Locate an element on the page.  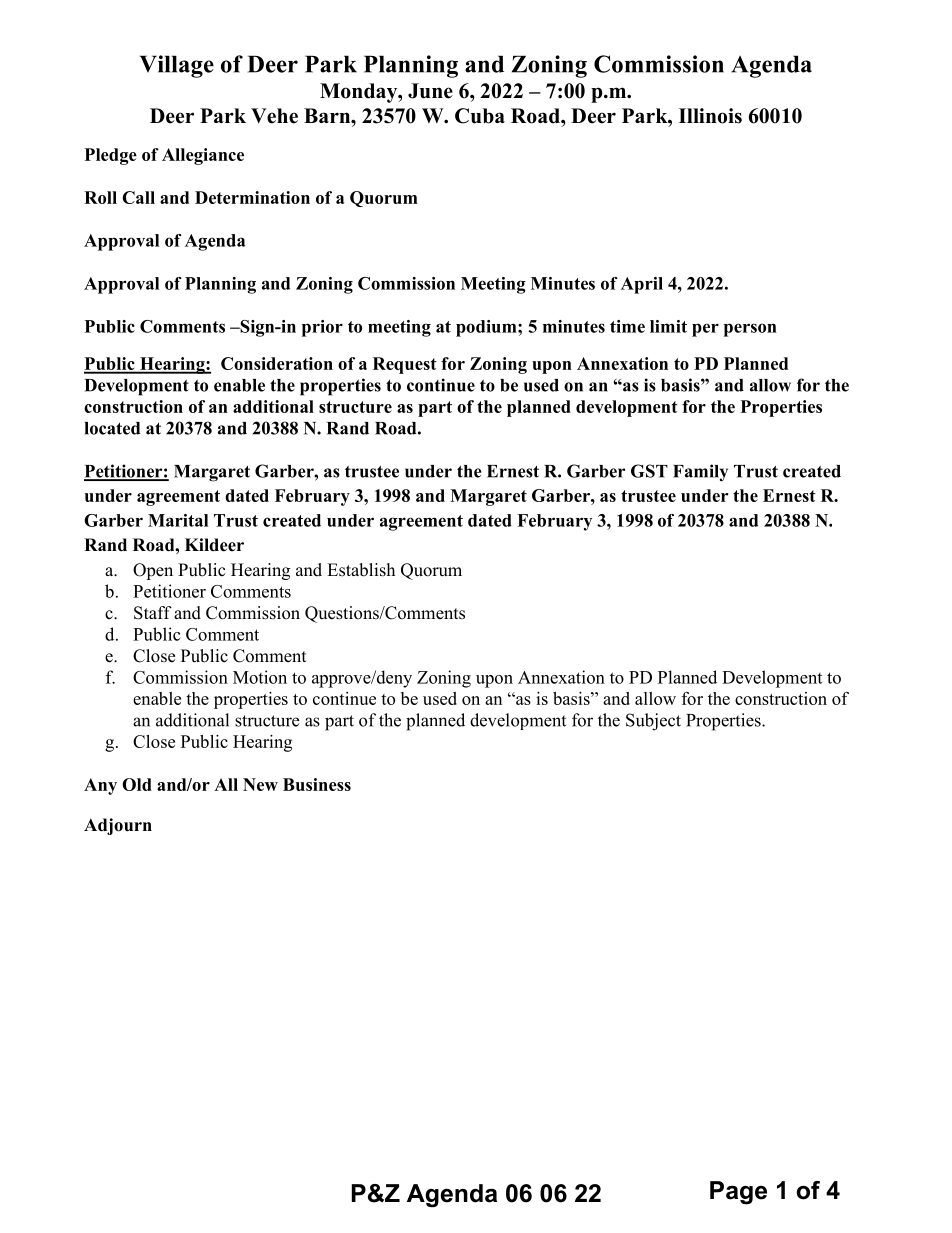
Marital is located at coordinates (178, 520).
